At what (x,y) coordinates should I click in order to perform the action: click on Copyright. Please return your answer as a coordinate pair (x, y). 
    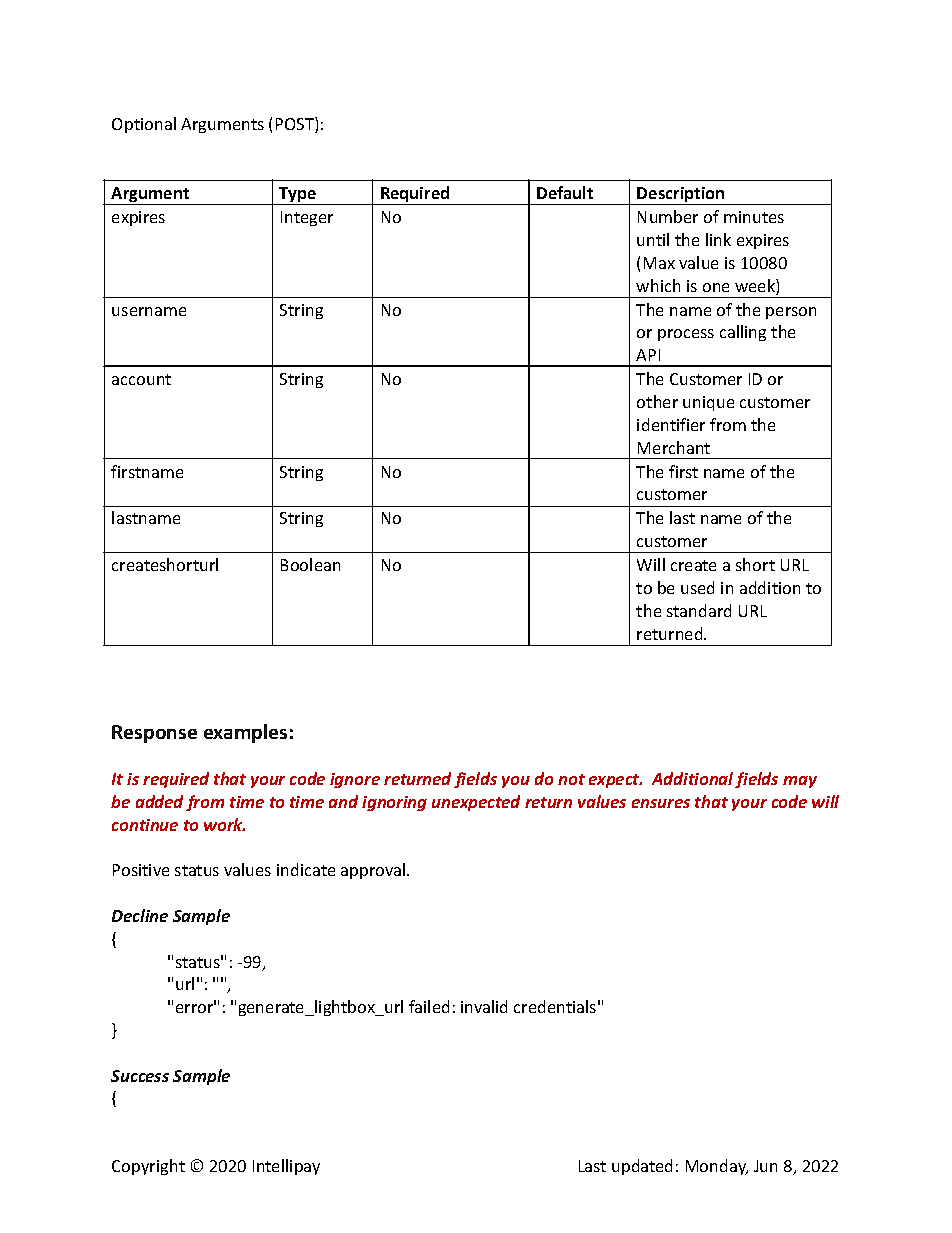
    Looking at the image, I should click on (148, 1167).
